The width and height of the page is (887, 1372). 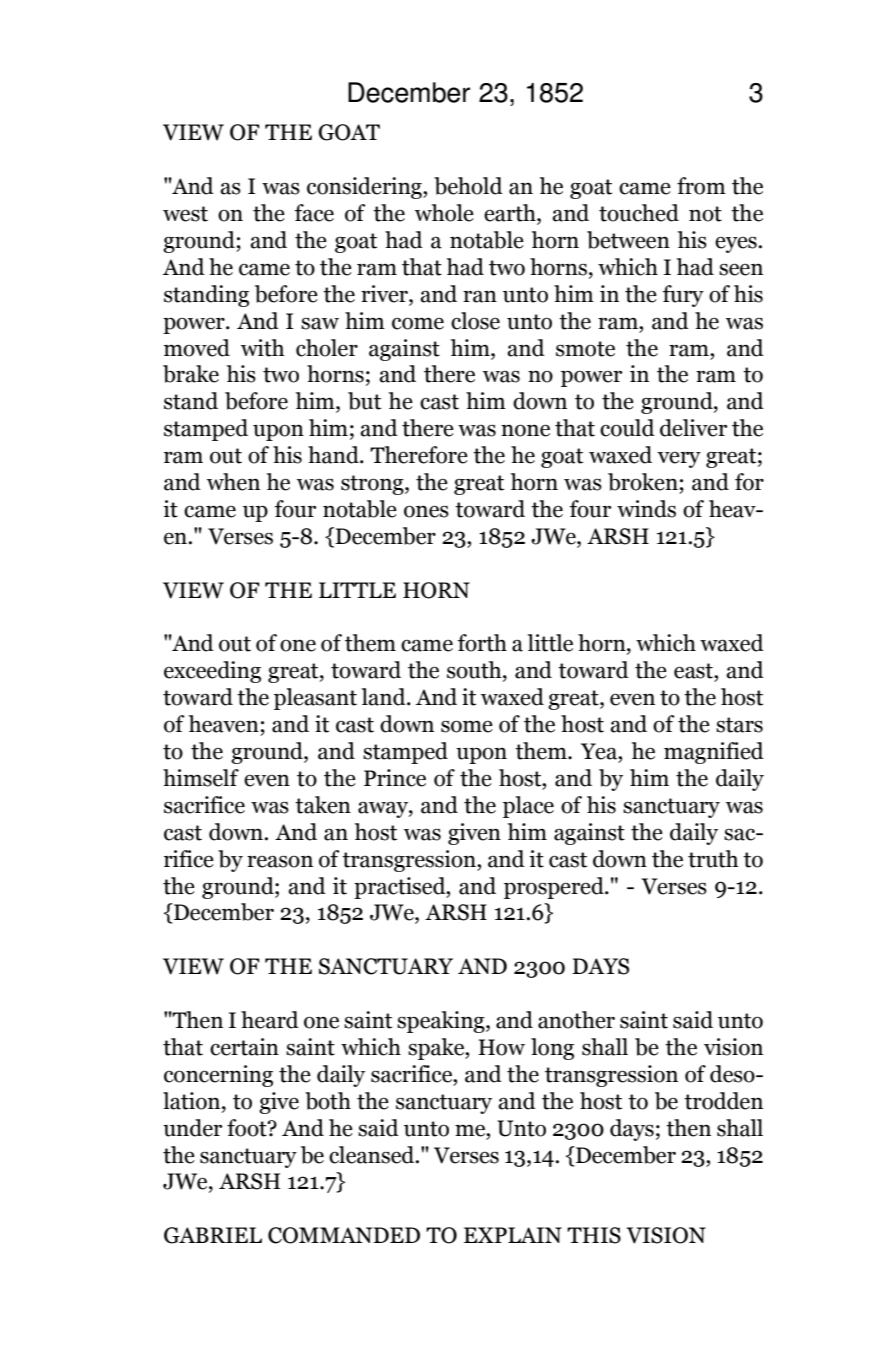 What do you see at coordinates (714, 753) in the page?
I see `magnified` at bounding box center [714, 753].
